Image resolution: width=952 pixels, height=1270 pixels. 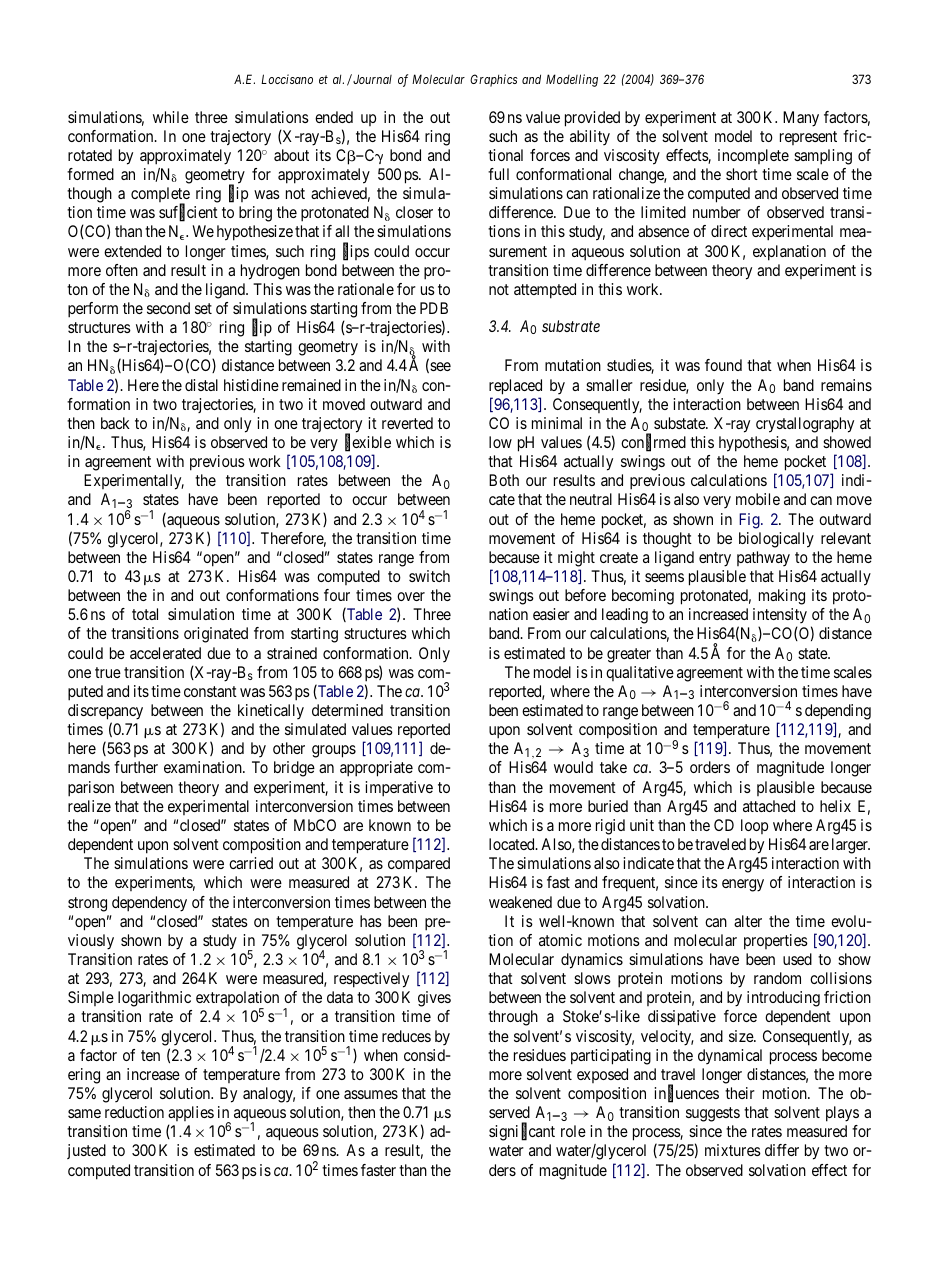 I want to click on alter, so click(x=748, y=921).
